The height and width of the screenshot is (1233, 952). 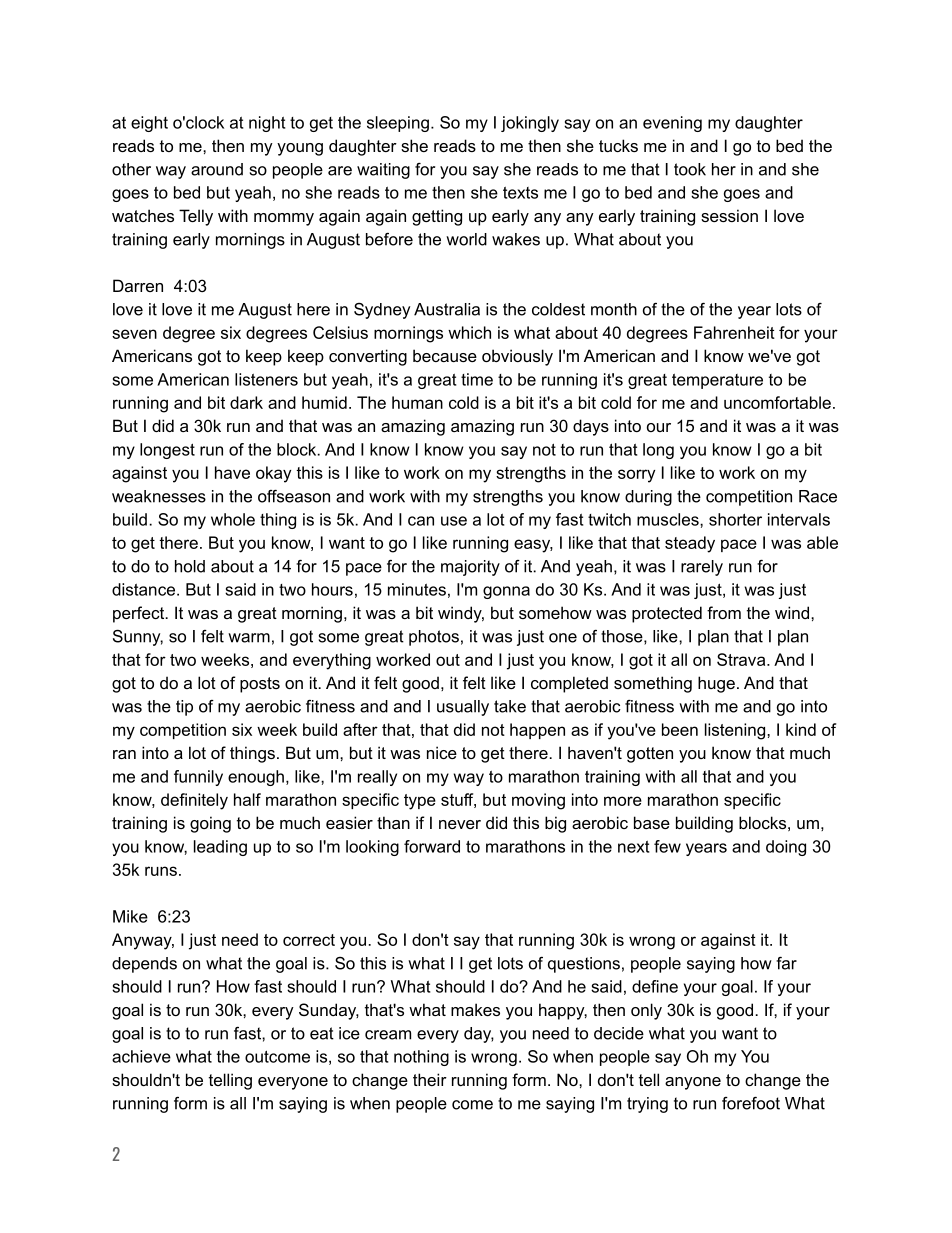 I want to click on jokingly, so click(x=530, y=124).
